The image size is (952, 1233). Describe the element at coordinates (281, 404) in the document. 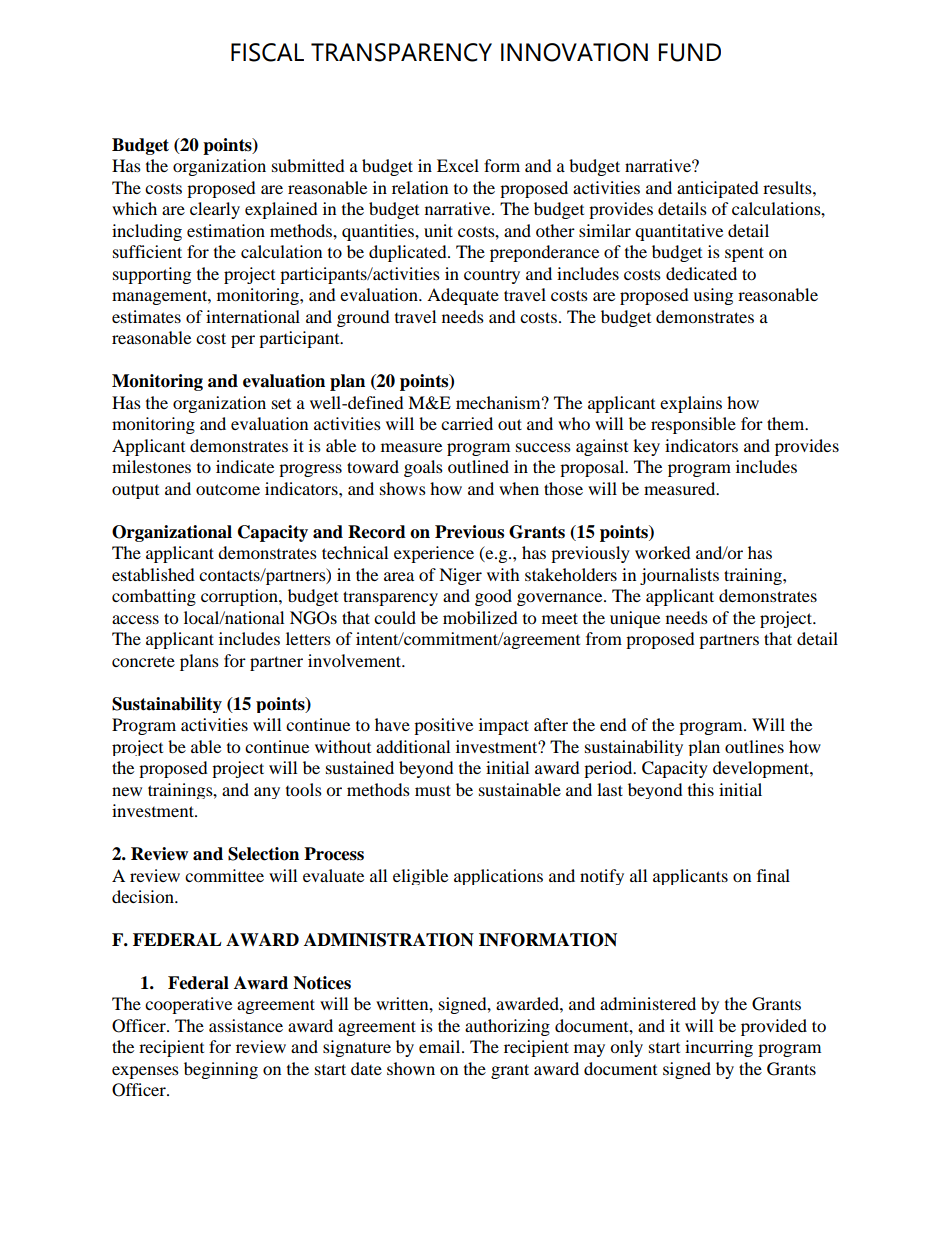

I see `set` at that location.
